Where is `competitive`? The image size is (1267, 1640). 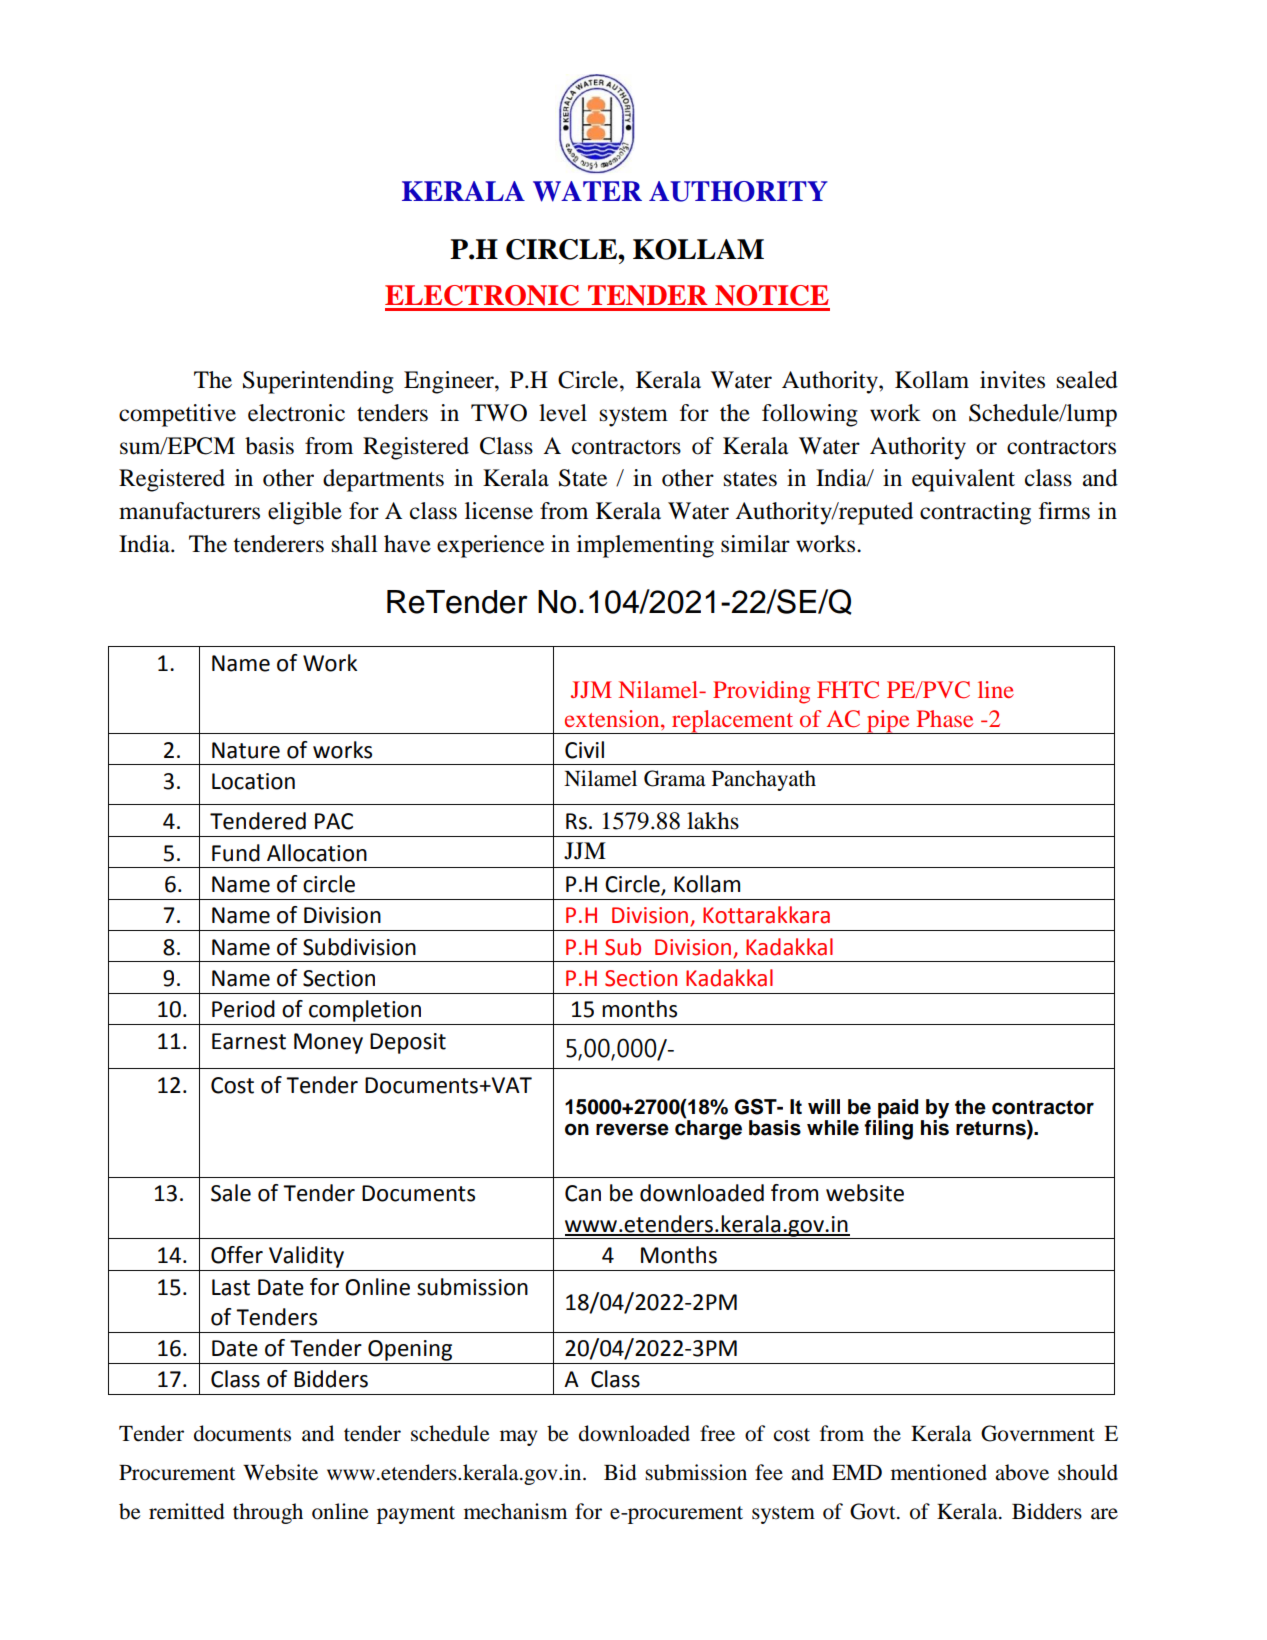 competitive is located at coordinates (177, 415).
